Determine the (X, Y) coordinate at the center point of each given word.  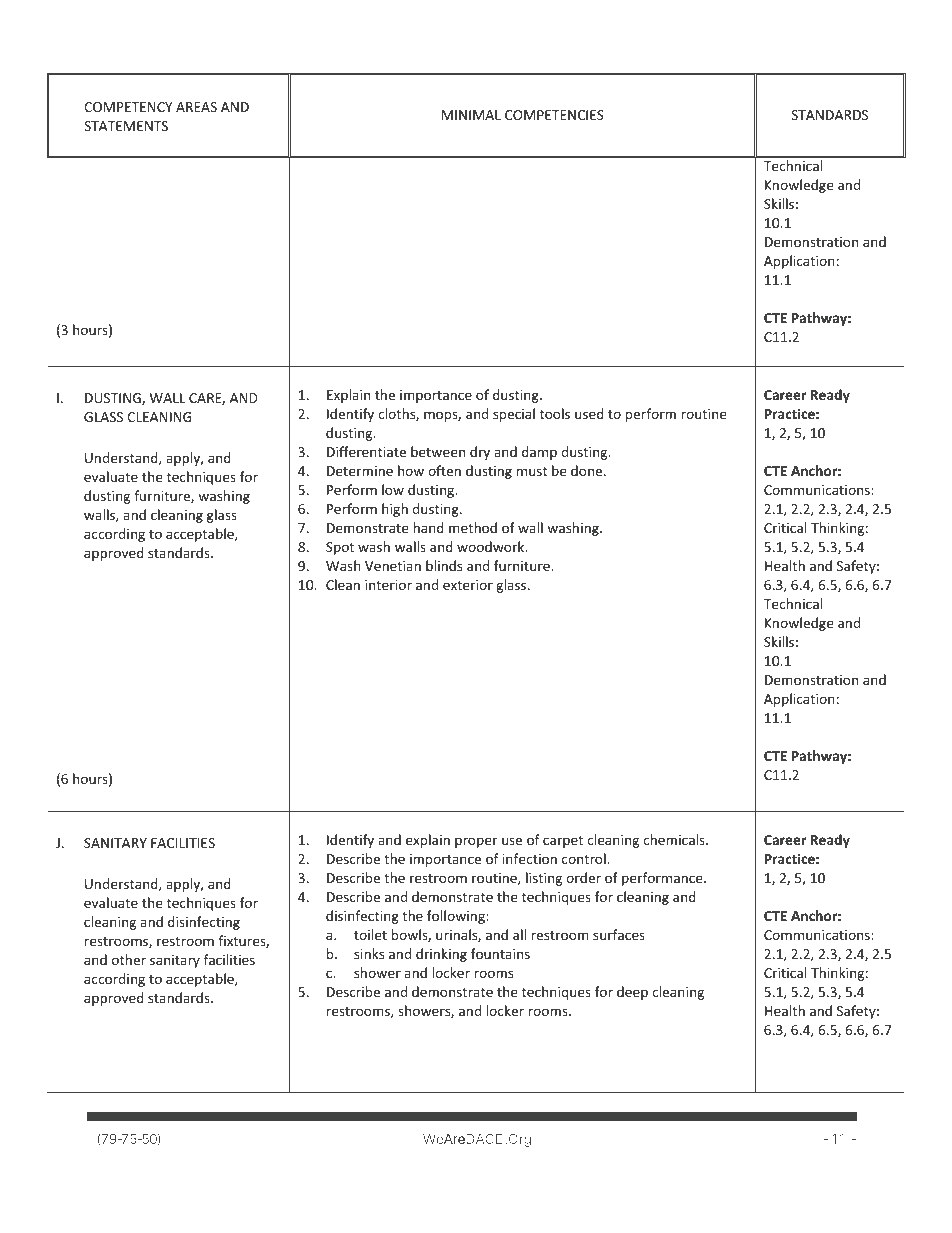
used (589, 413)
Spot (340, 548)
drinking (441, 955)
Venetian (393, 566)
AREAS (196, 107)
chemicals (675, 839)
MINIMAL (471, 115)
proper (476, 842)
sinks (369, 953)
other (129, 959)
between (438, 451)
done (588, 470)
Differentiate (366, 451)
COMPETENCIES (554, 115)
